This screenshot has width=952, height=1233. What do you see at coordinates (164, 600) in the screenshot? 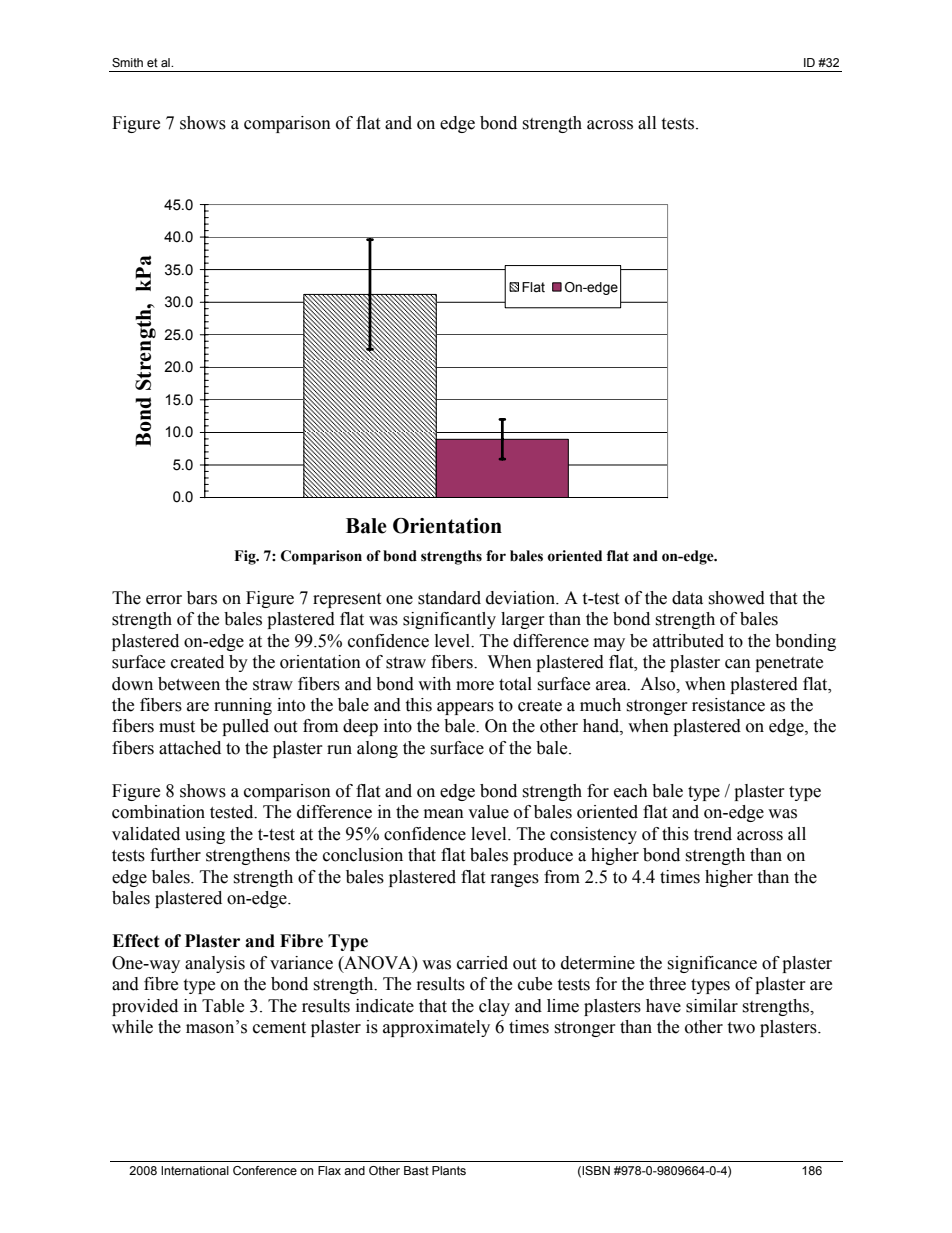
I see `error` at bounding box center [164, 600].
